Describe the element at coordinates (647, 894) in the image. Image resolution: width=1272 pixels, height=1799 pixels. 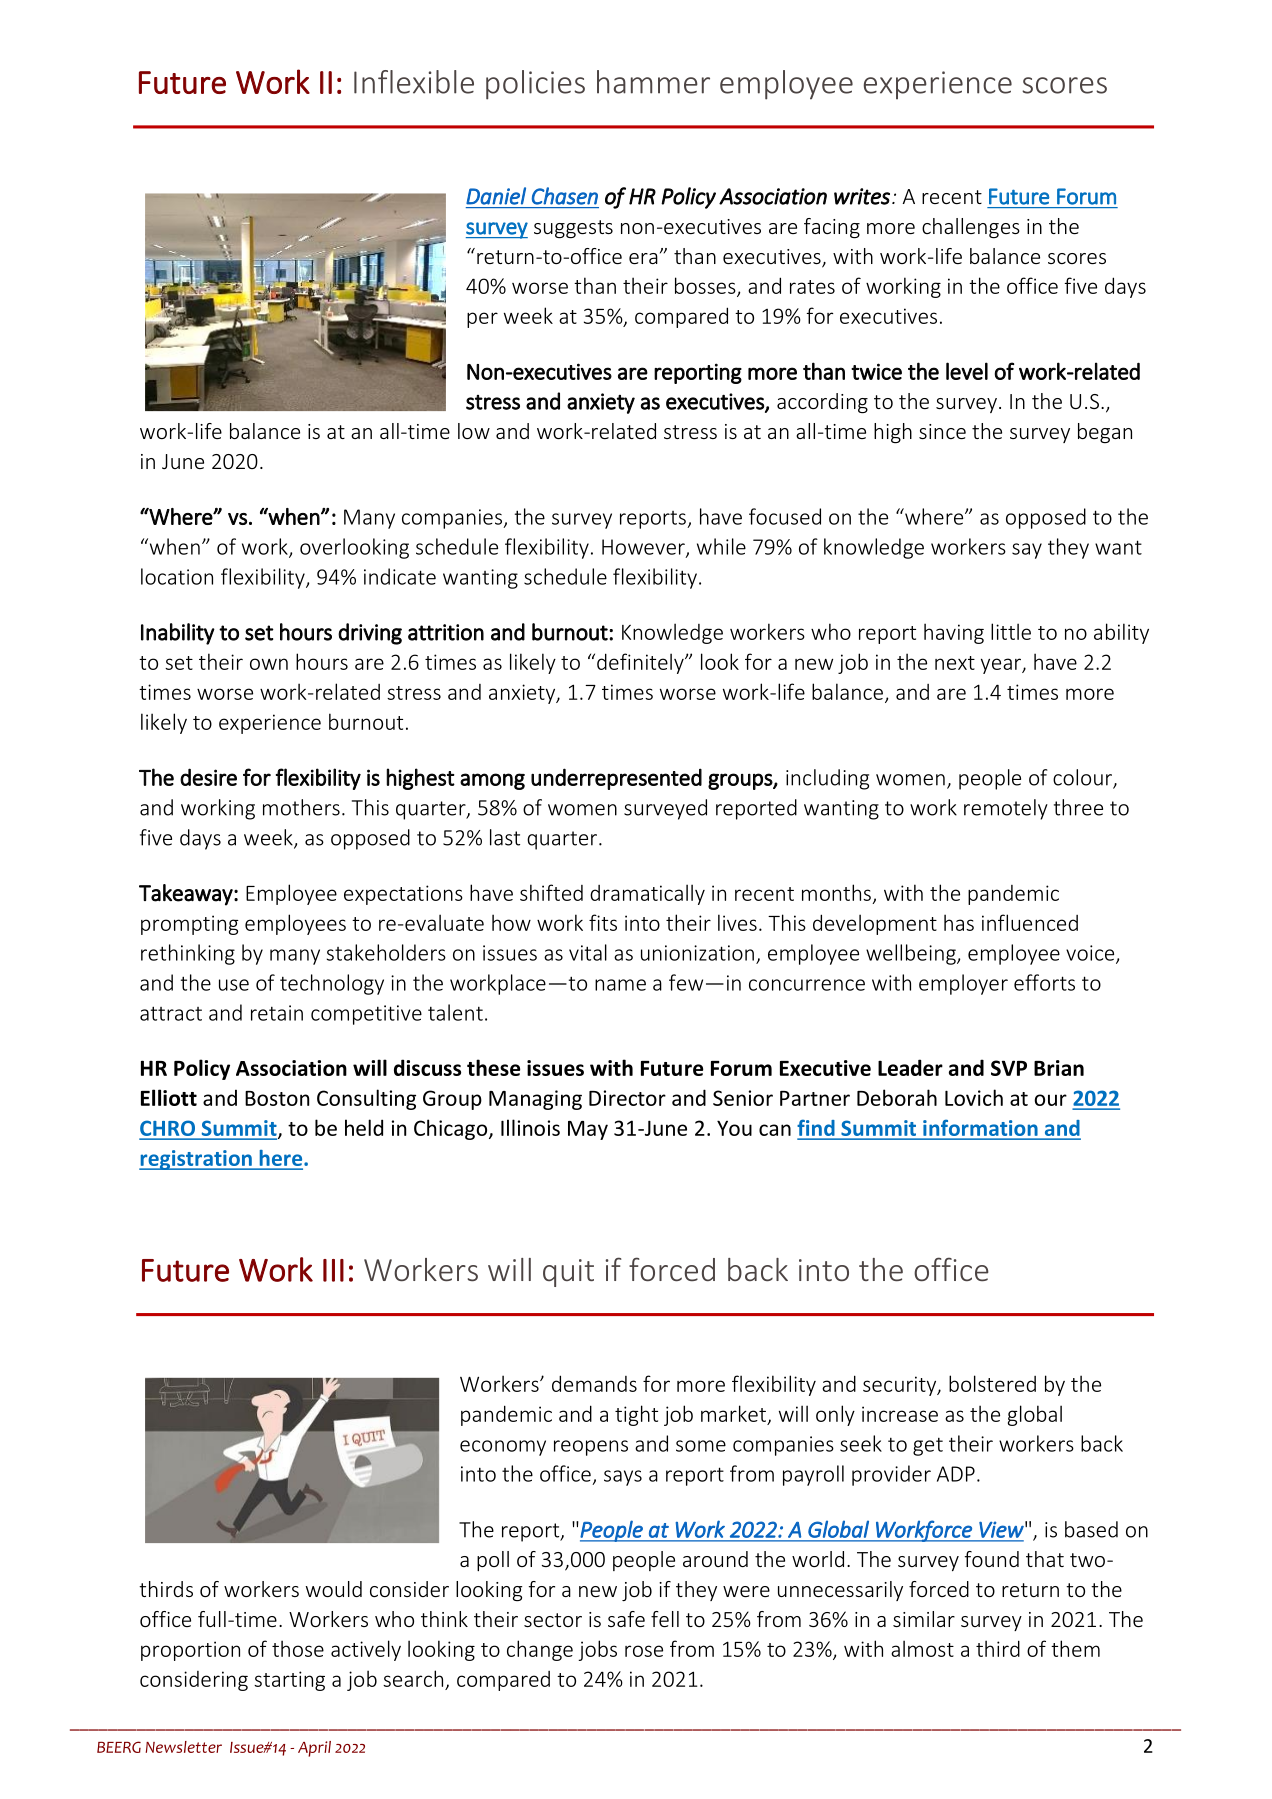
I see `dramatically` at that location.
